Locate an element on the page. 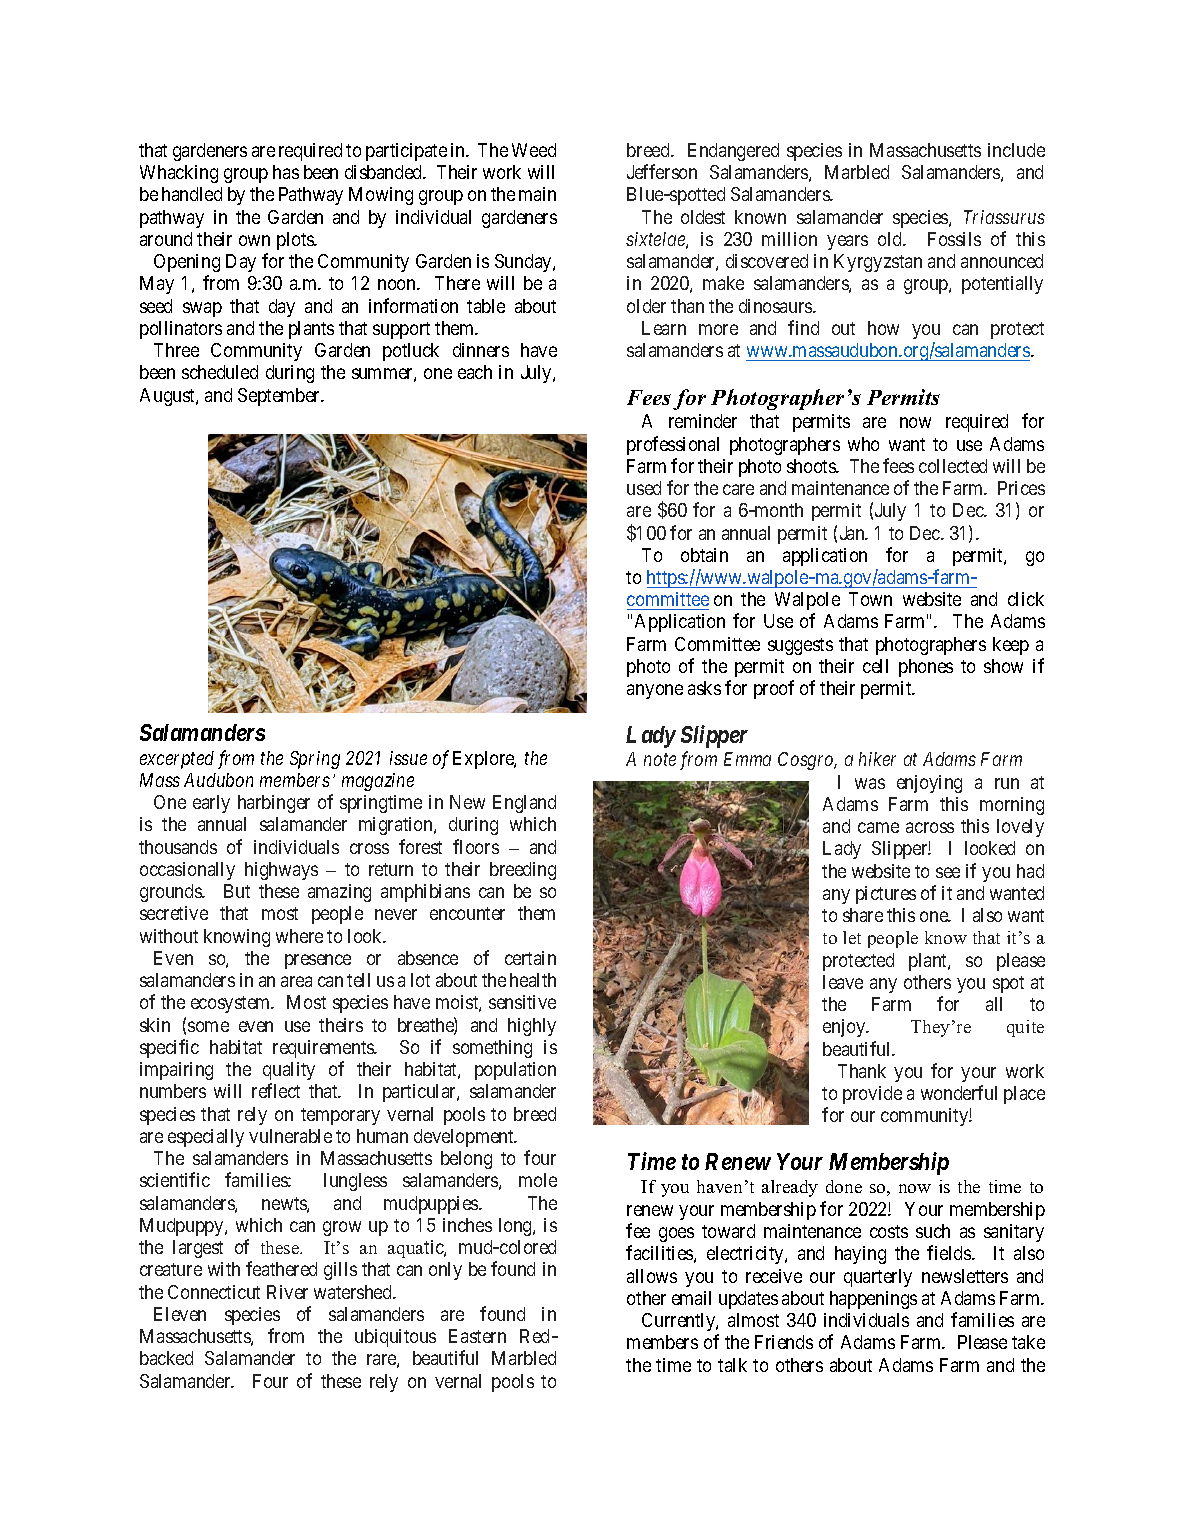  Jefferson is located at coordinates (662, 171).
